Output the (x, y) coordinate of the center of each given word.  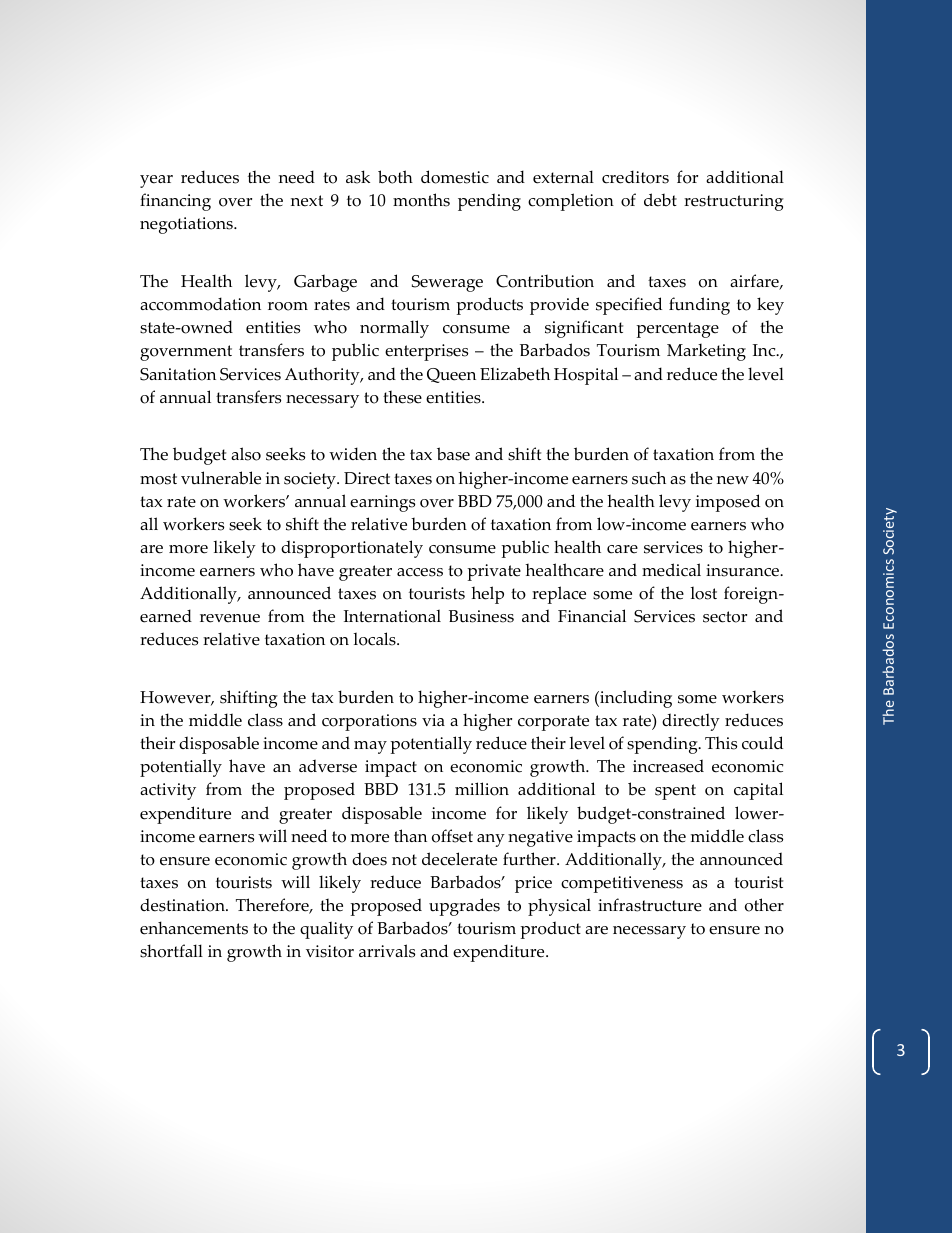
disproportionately (352, 549)
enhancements (194, 928)
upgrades (464, 907)
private (494, 572)
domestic (455, 177)
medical (671, 570)
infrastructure (650, 905)
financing (175, 202)
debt (660, 200)
